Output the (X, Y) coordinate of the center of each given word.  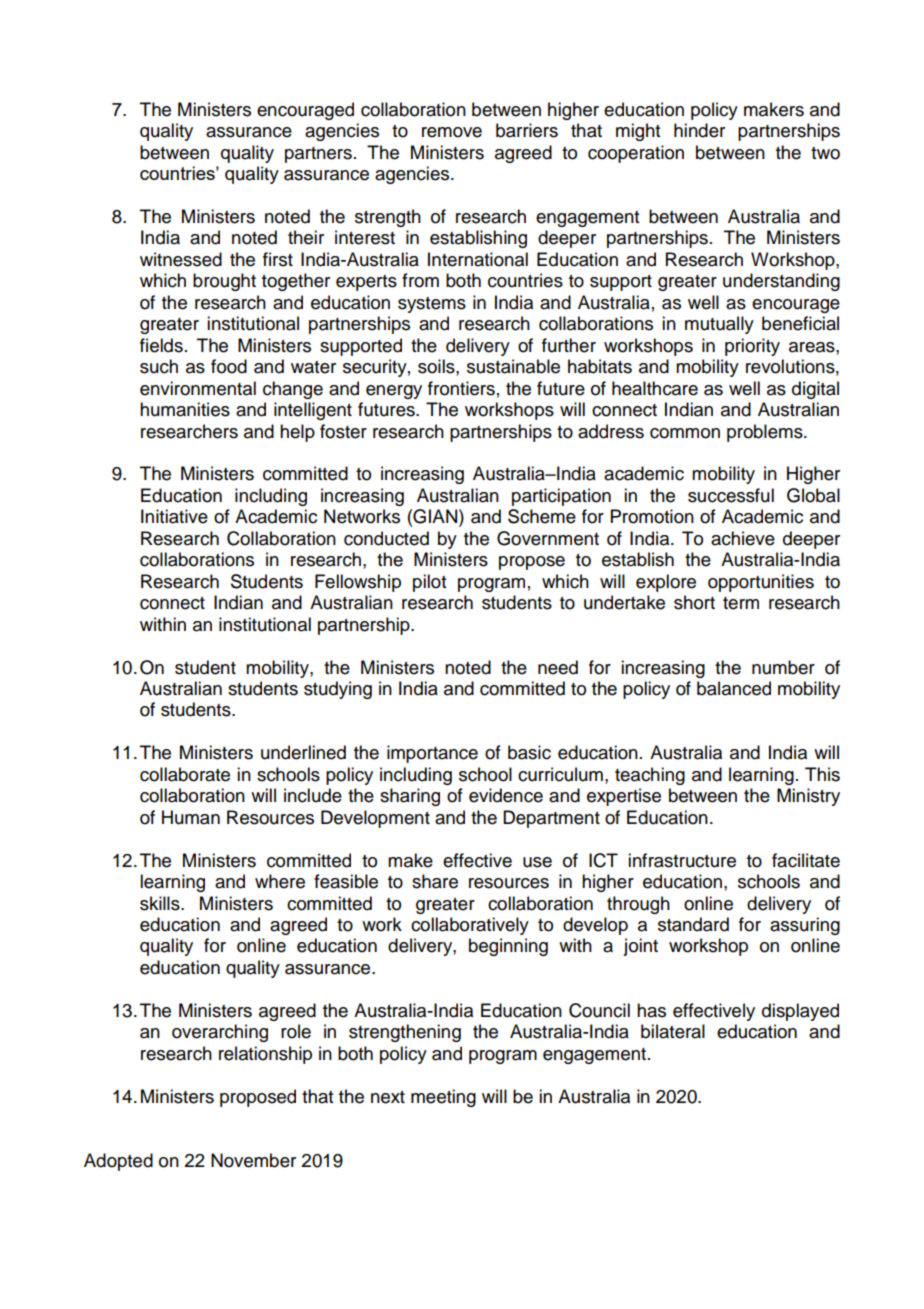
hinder (699, 130)
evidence (506, 795)
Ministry (808, 797)
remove (452, 132)
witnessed (181, 259)
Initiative (174, 516)
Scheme (542, 516)
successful (731, 495)
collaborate (185, 774)
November (253, 1160)
